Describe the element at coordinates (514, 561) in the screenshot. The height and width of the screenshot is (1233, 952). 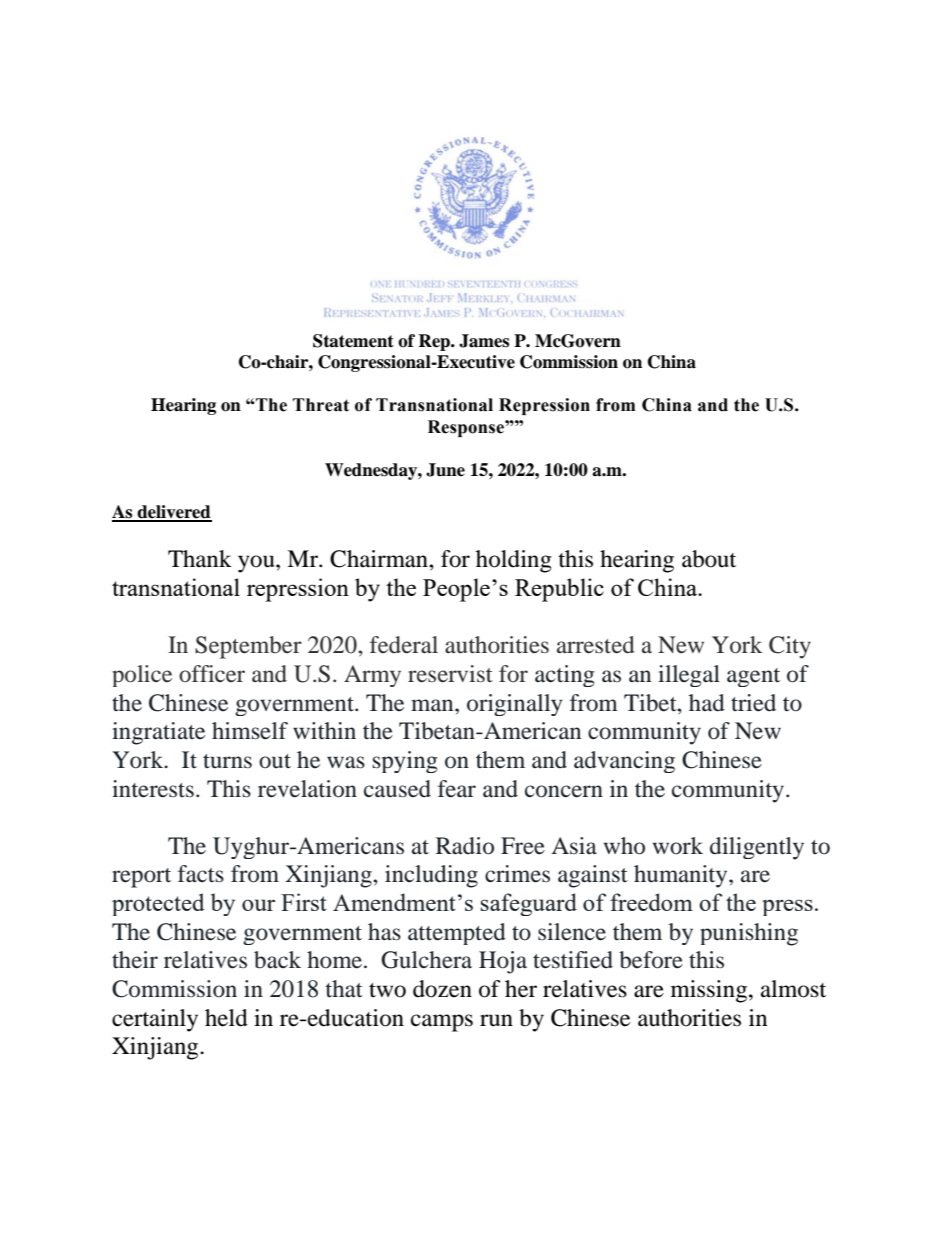
I see `holding` at that location.
